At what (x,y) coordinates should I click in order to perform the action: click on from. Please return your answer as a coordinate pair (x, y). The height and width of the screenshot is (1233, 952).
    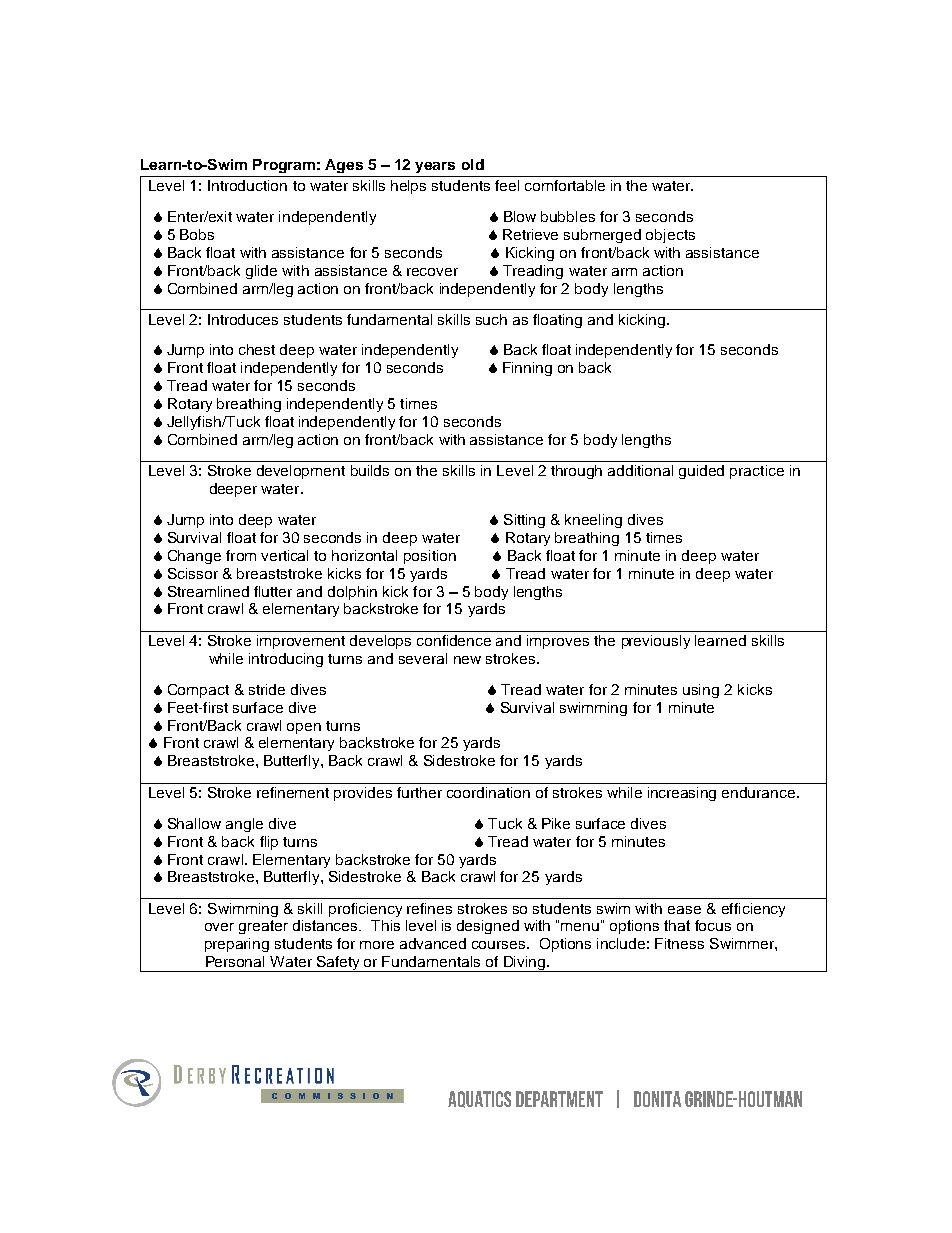
    Looking at the image, I should click on (241, 555).
